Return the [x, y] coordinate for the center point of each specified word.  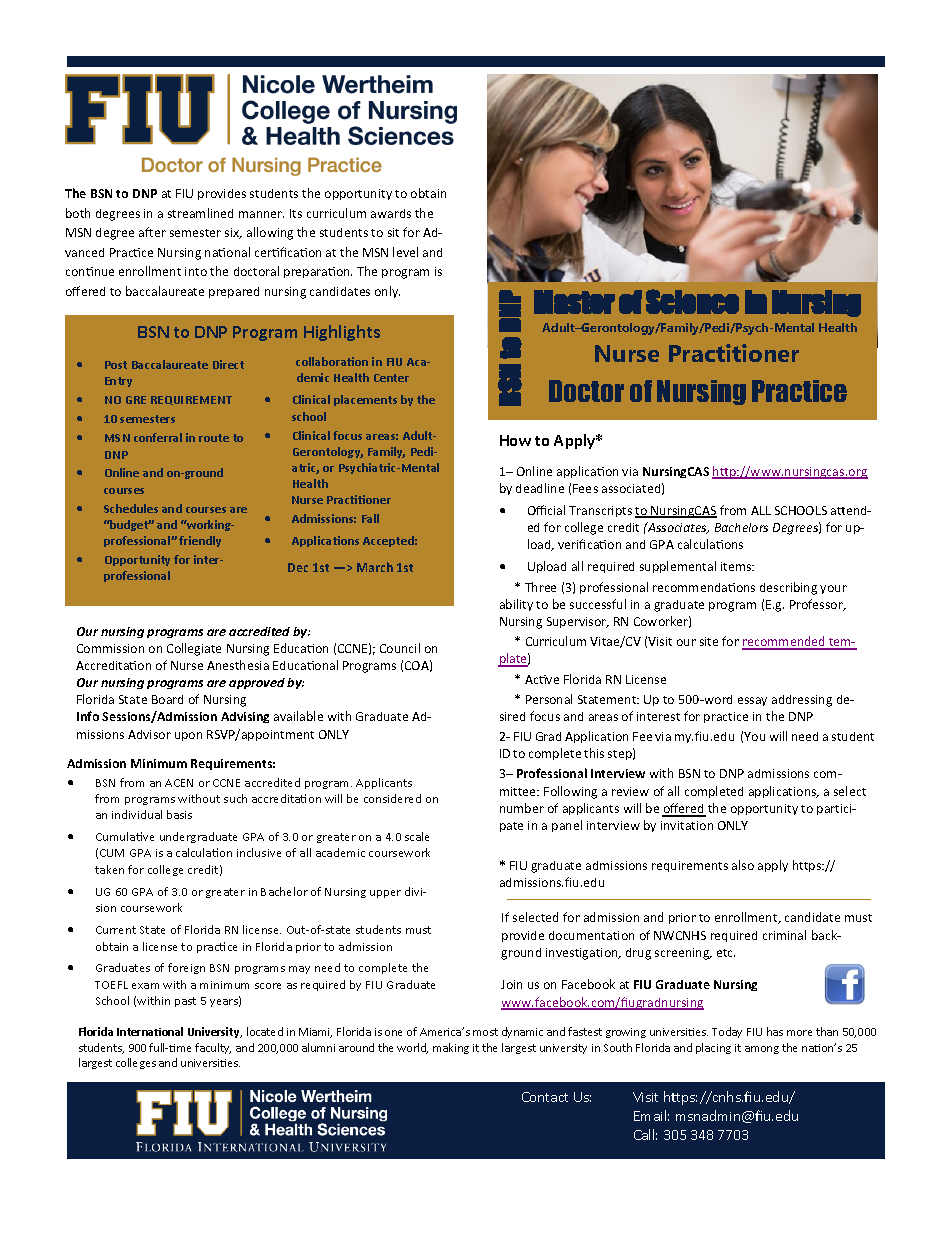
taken [109, 869]
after [152, 232]
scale [417, 836]
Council [400, 648]
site [709, 641]
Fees [585, 488]
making [451, 1048]
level [405, 252]
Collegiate [194, 649]
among [762, 1050]
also [743, 865]
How [515, 440]
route [214, 438]
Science [692, 301]
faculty [213, 1048]
